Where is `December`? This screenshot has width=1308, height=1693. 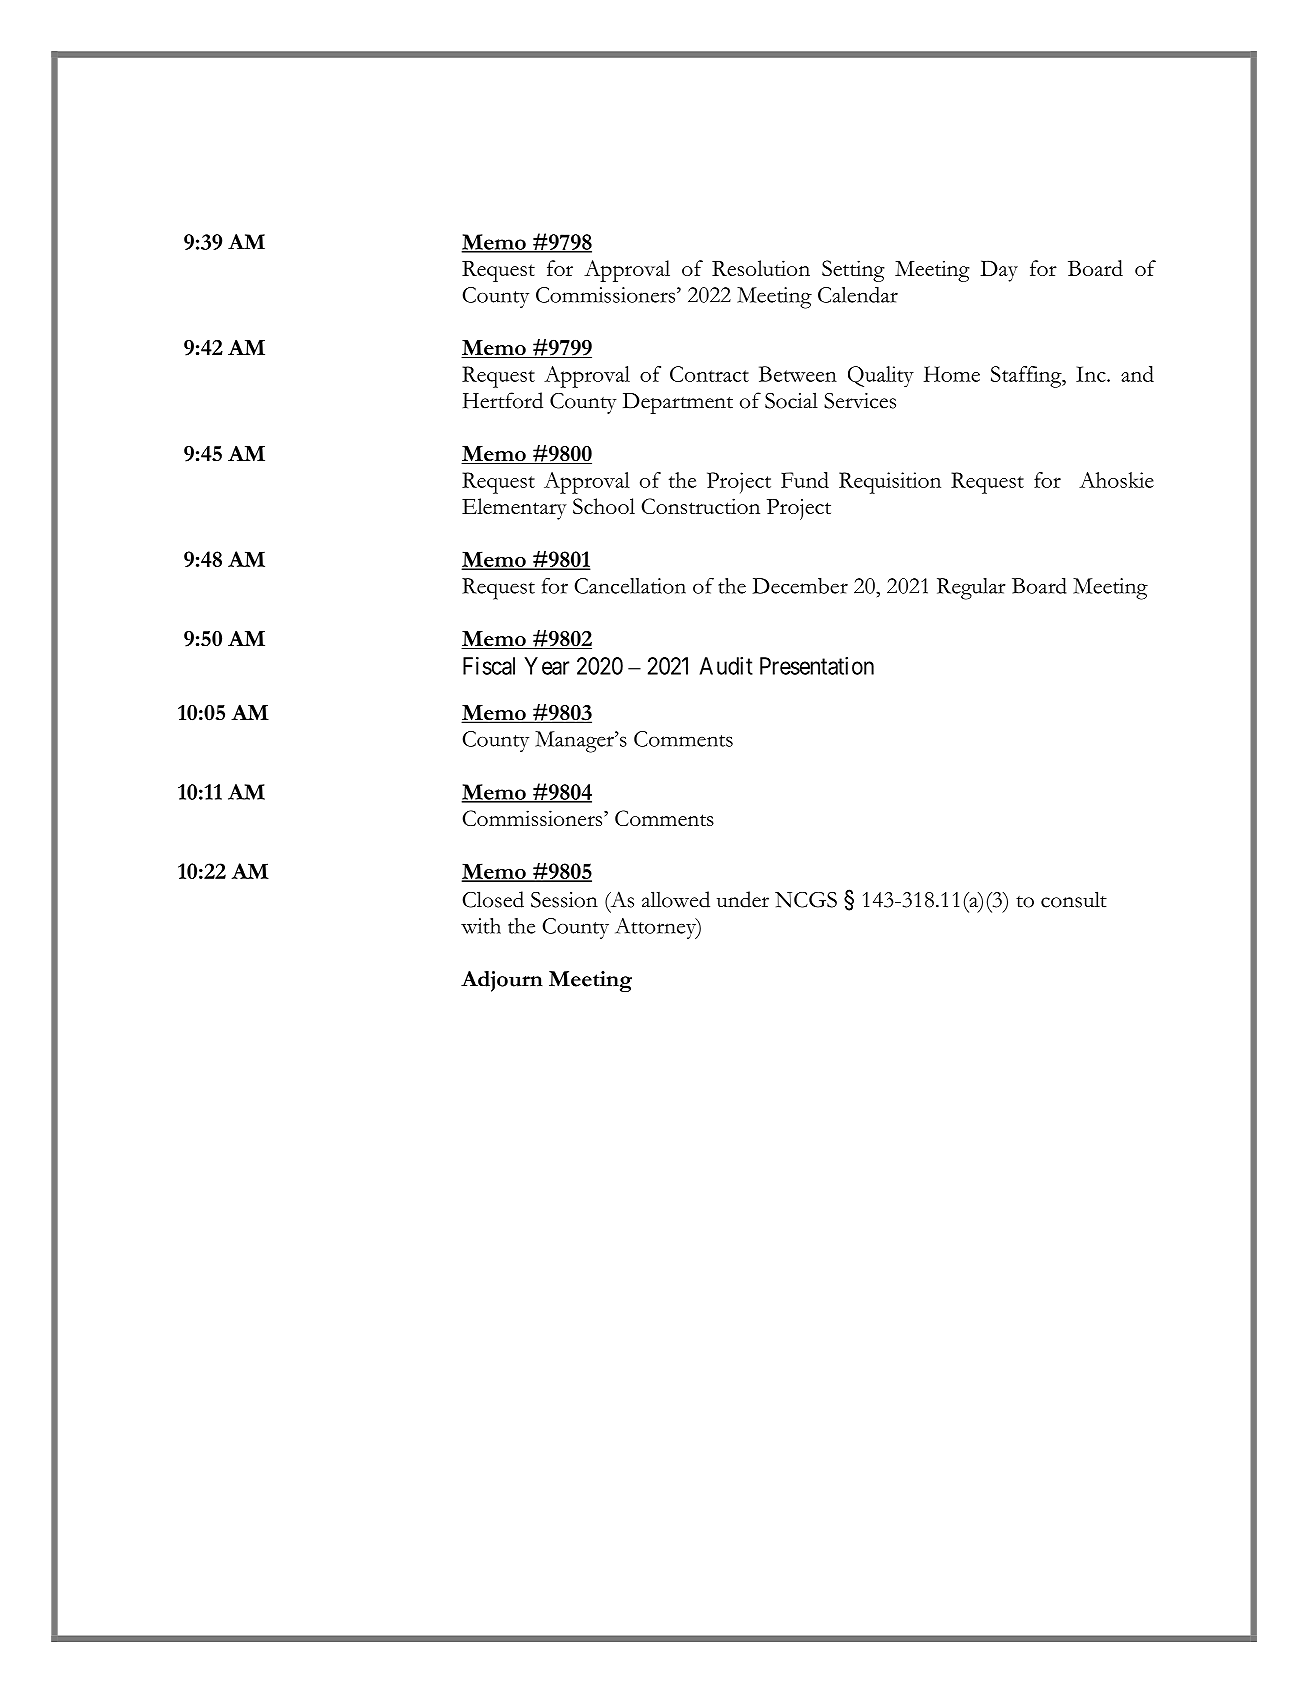
December is located at coordinates (800, 586).
